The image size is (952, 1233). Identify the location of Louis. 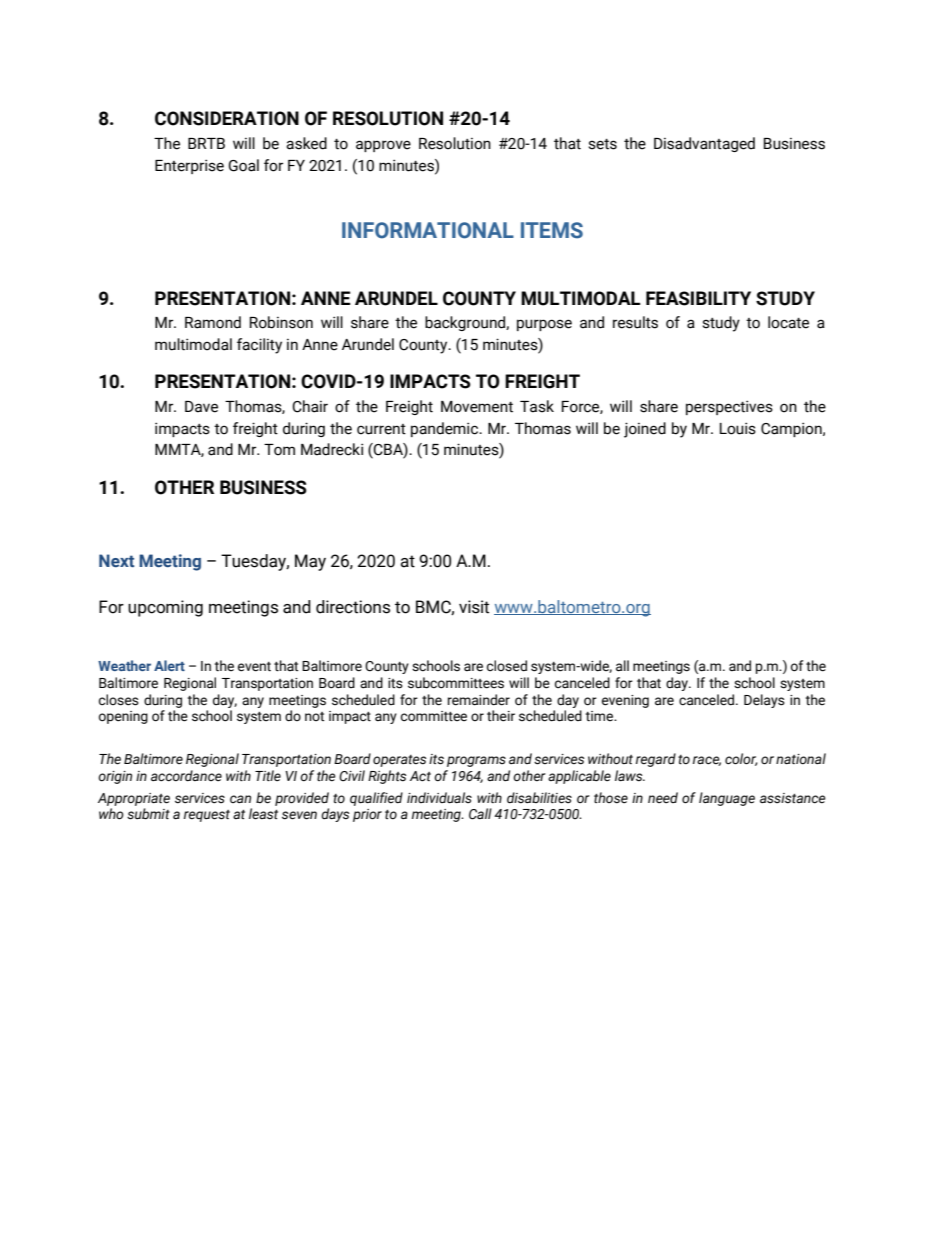
(738, 428).
